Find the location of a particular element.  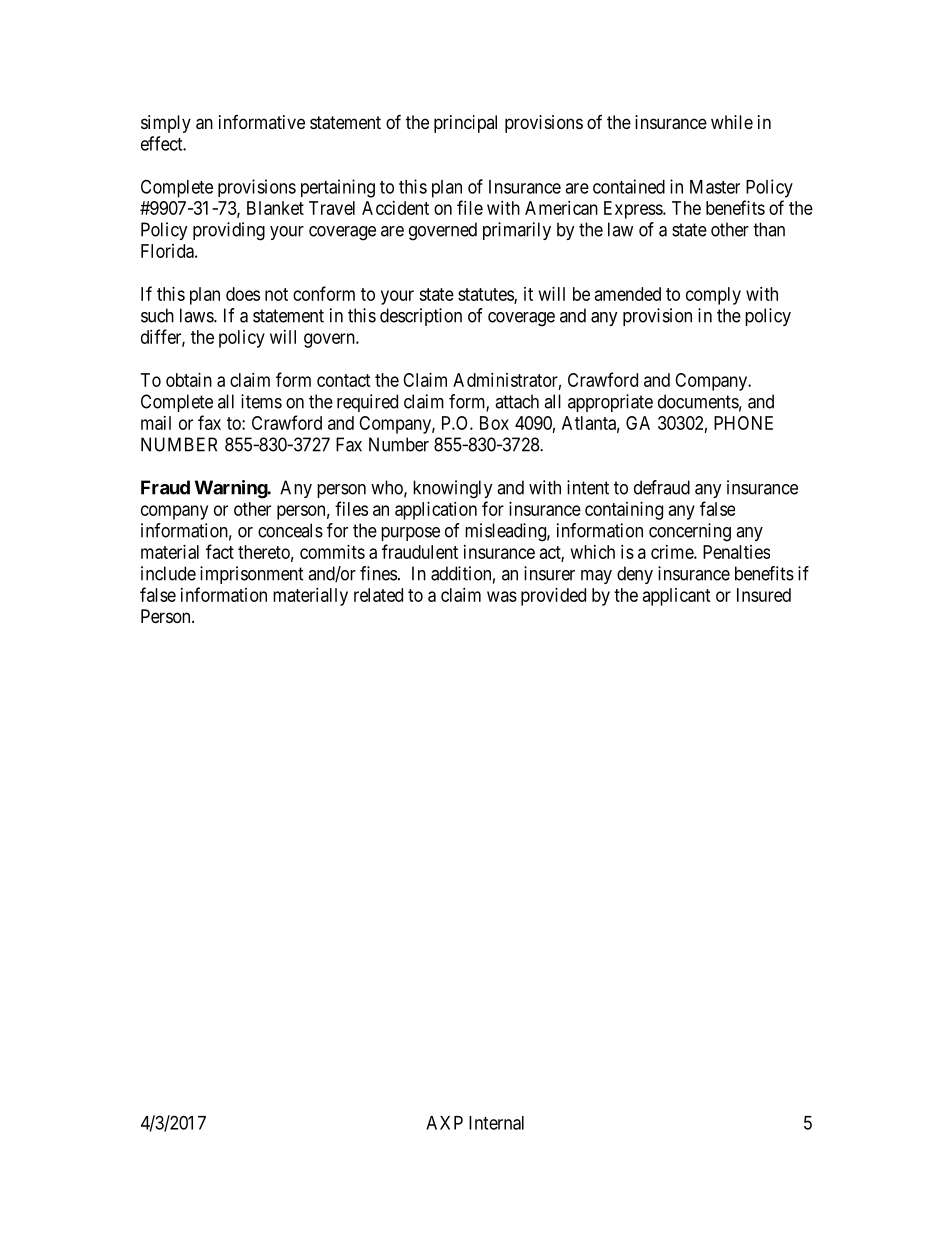

fact is located at coordinates (220, 551).
